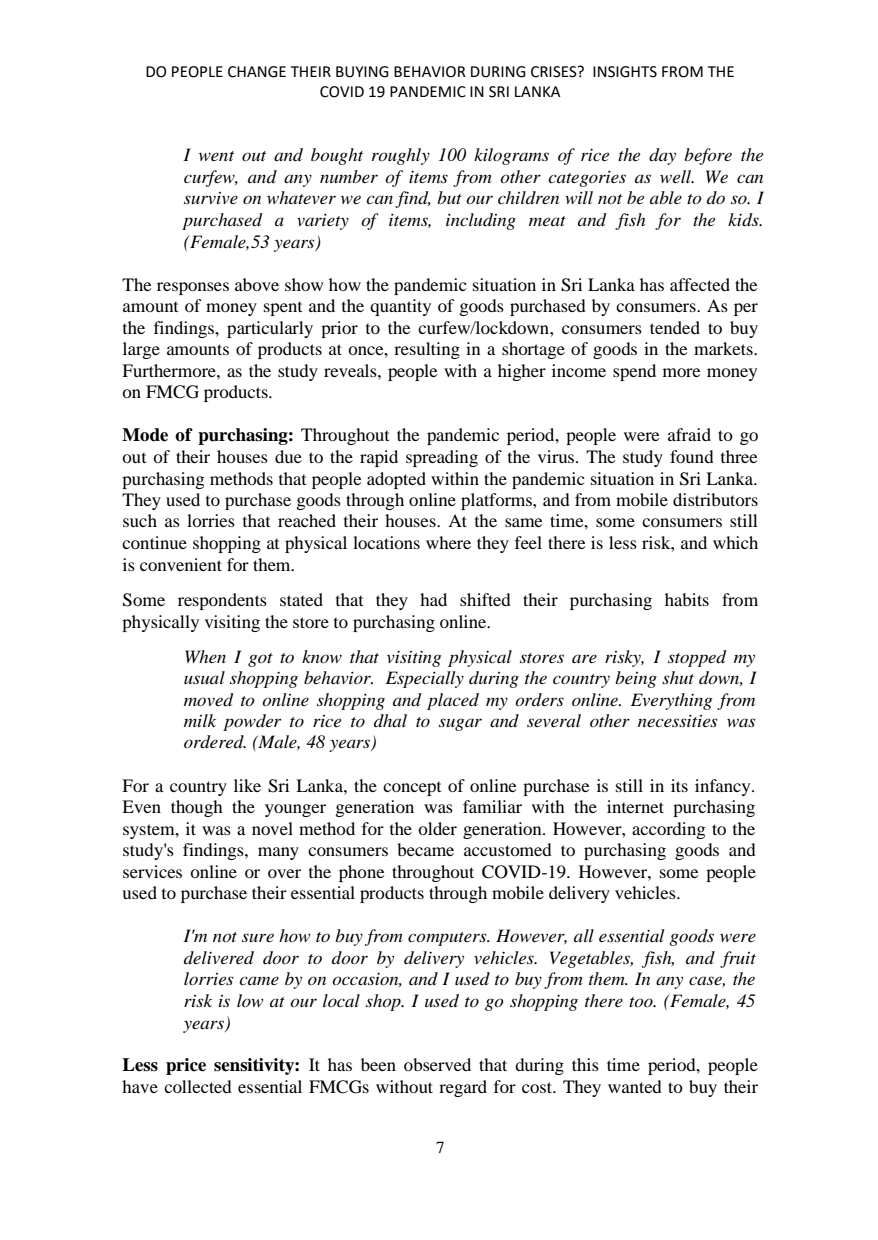  What do you see at coordinates (687, 599) in the image?
I see `habits` at bounding box center [687, 599].
